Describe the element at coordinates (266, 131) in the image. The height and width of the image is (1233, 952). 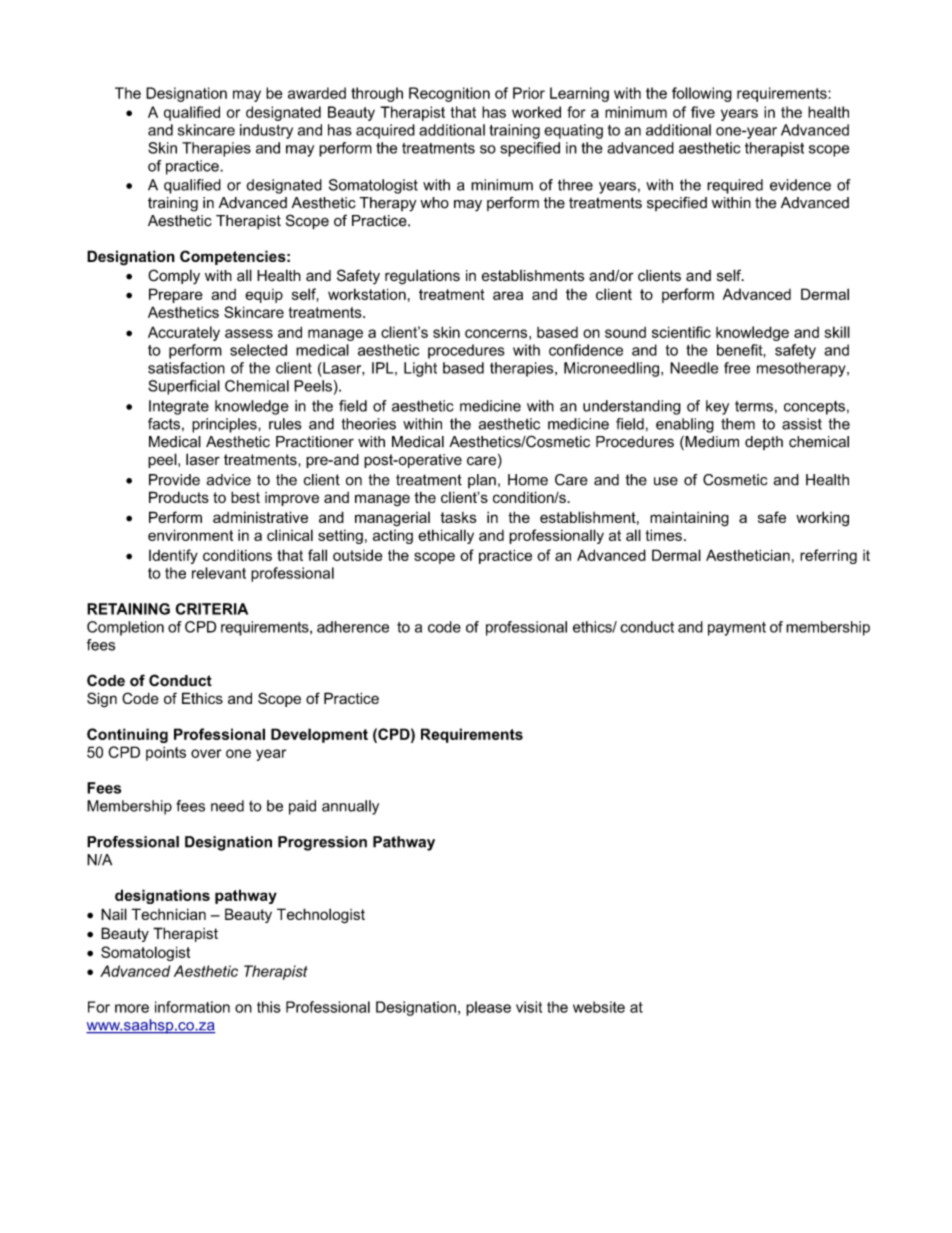
I see `industry` at that location.
